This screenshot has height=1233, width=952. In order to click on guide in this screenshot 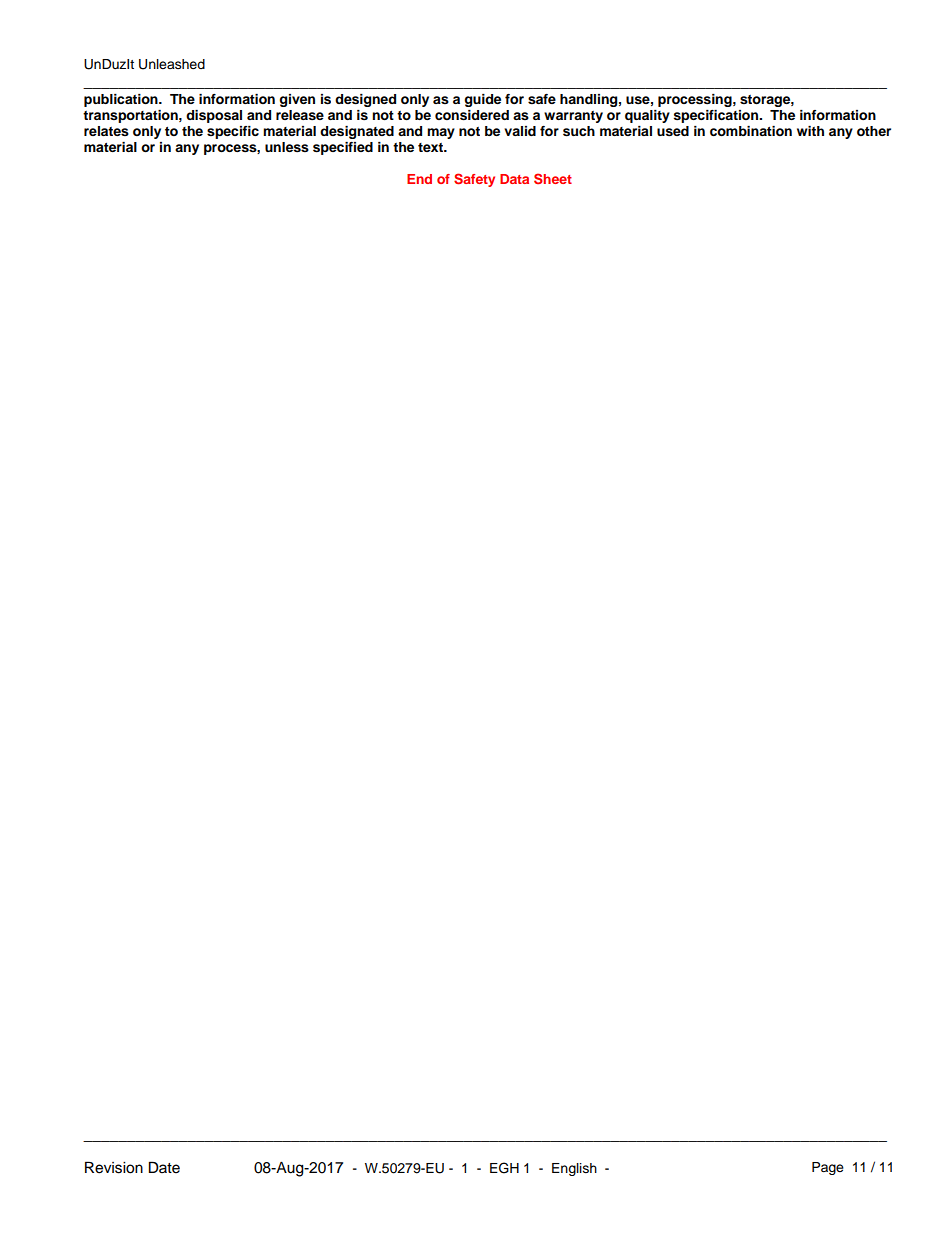, I will do `click(482, 100)`.
